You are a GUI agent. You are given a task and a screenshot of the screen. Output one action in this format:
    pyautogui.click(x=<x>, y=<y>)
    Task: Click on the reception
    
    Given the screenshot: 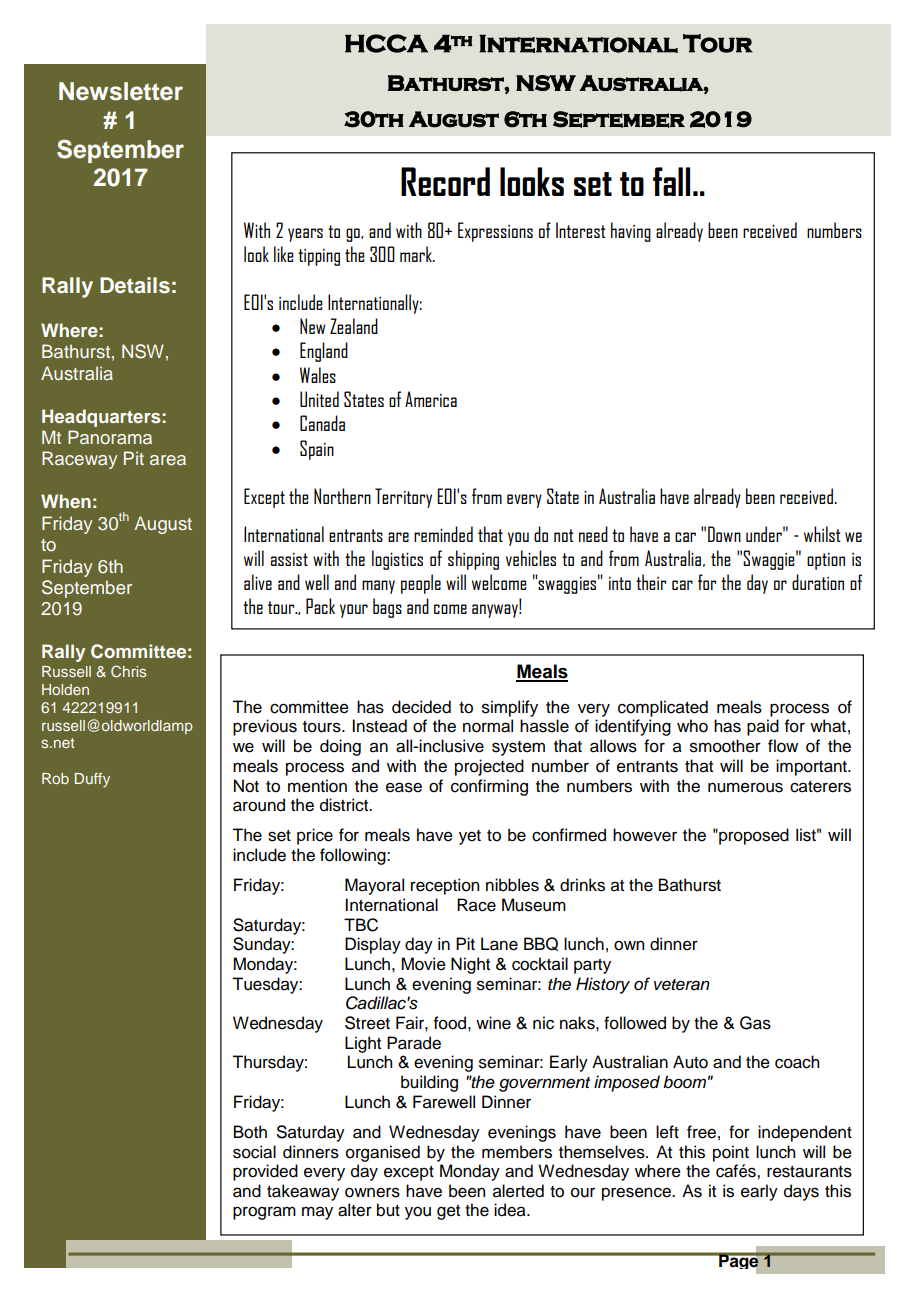 What is the action you would take?
    pyautogui.click(x=445, y=886)
